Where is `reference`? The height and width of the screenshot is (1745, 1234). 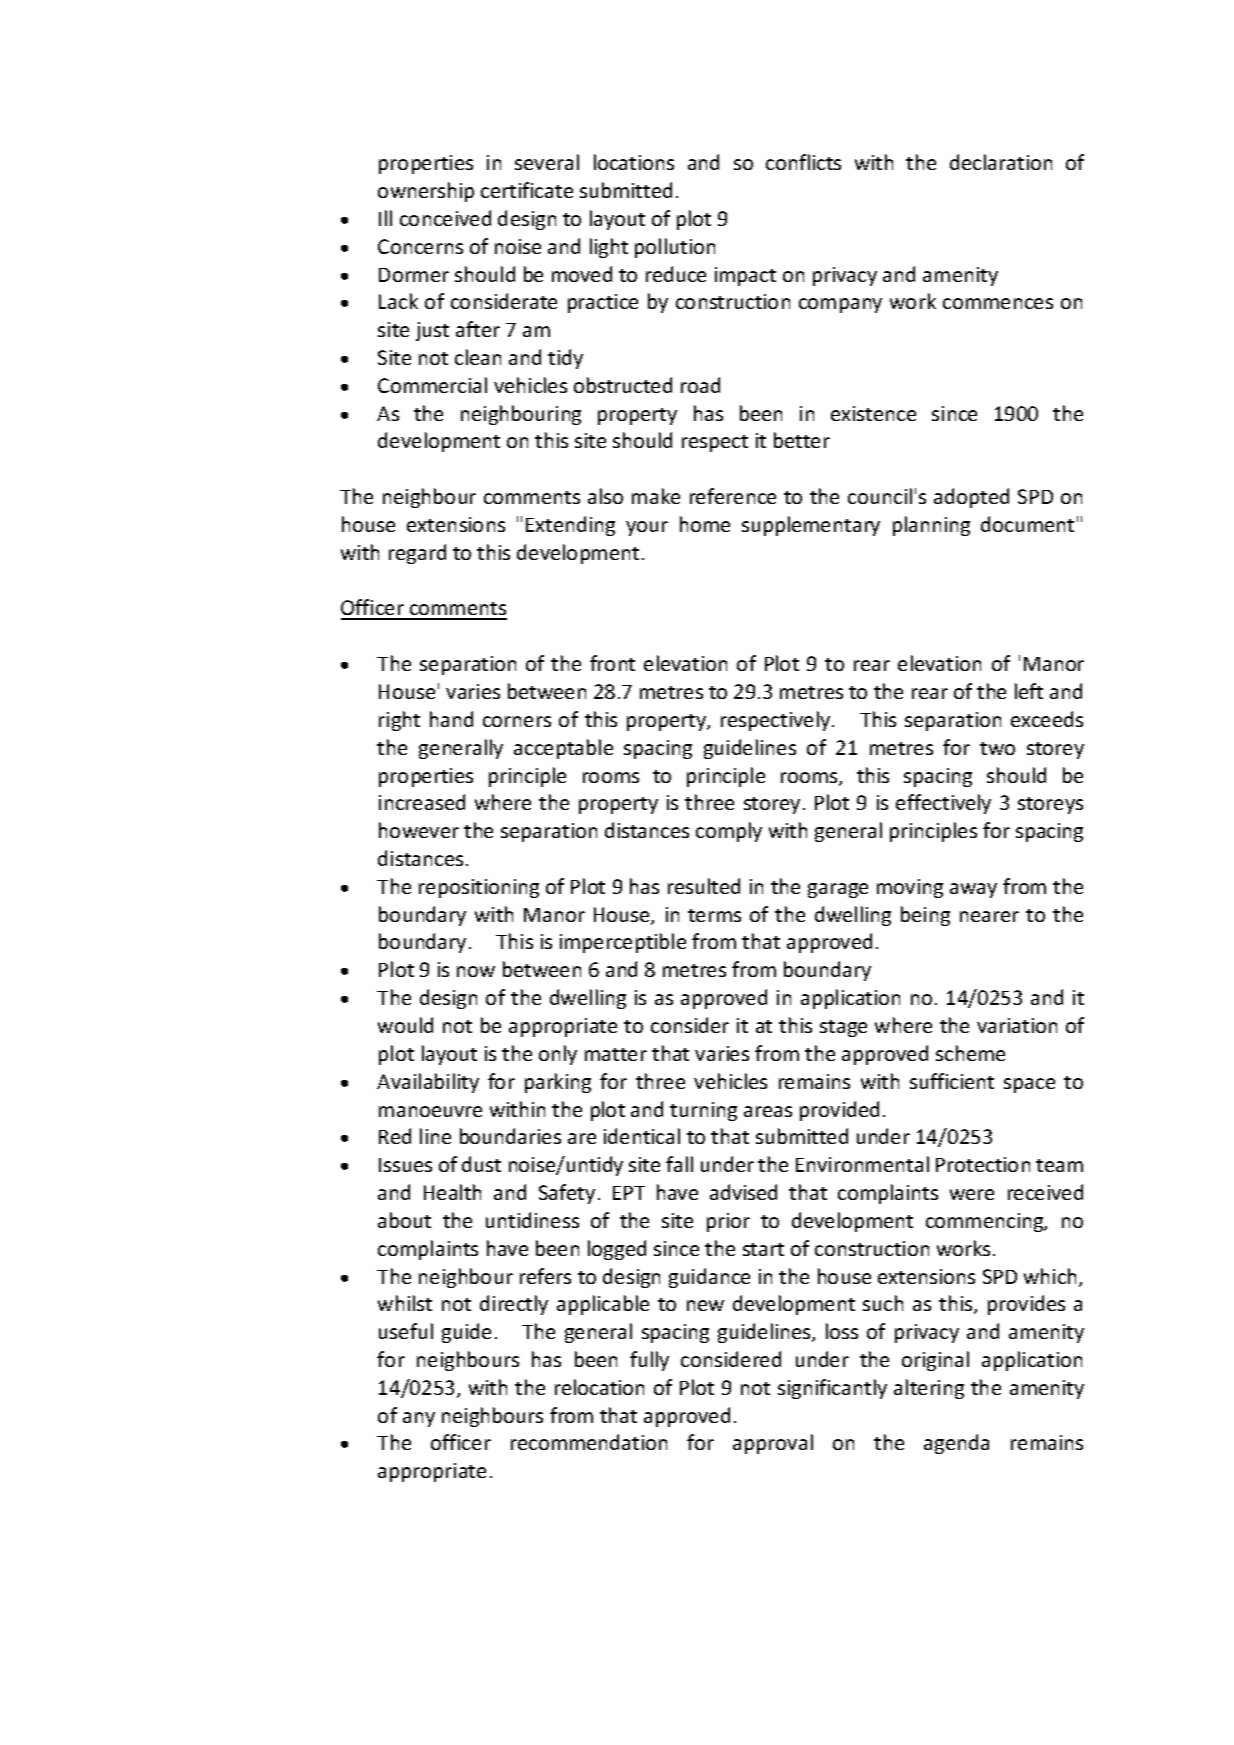
reference is located at coordinates (733, 496).
